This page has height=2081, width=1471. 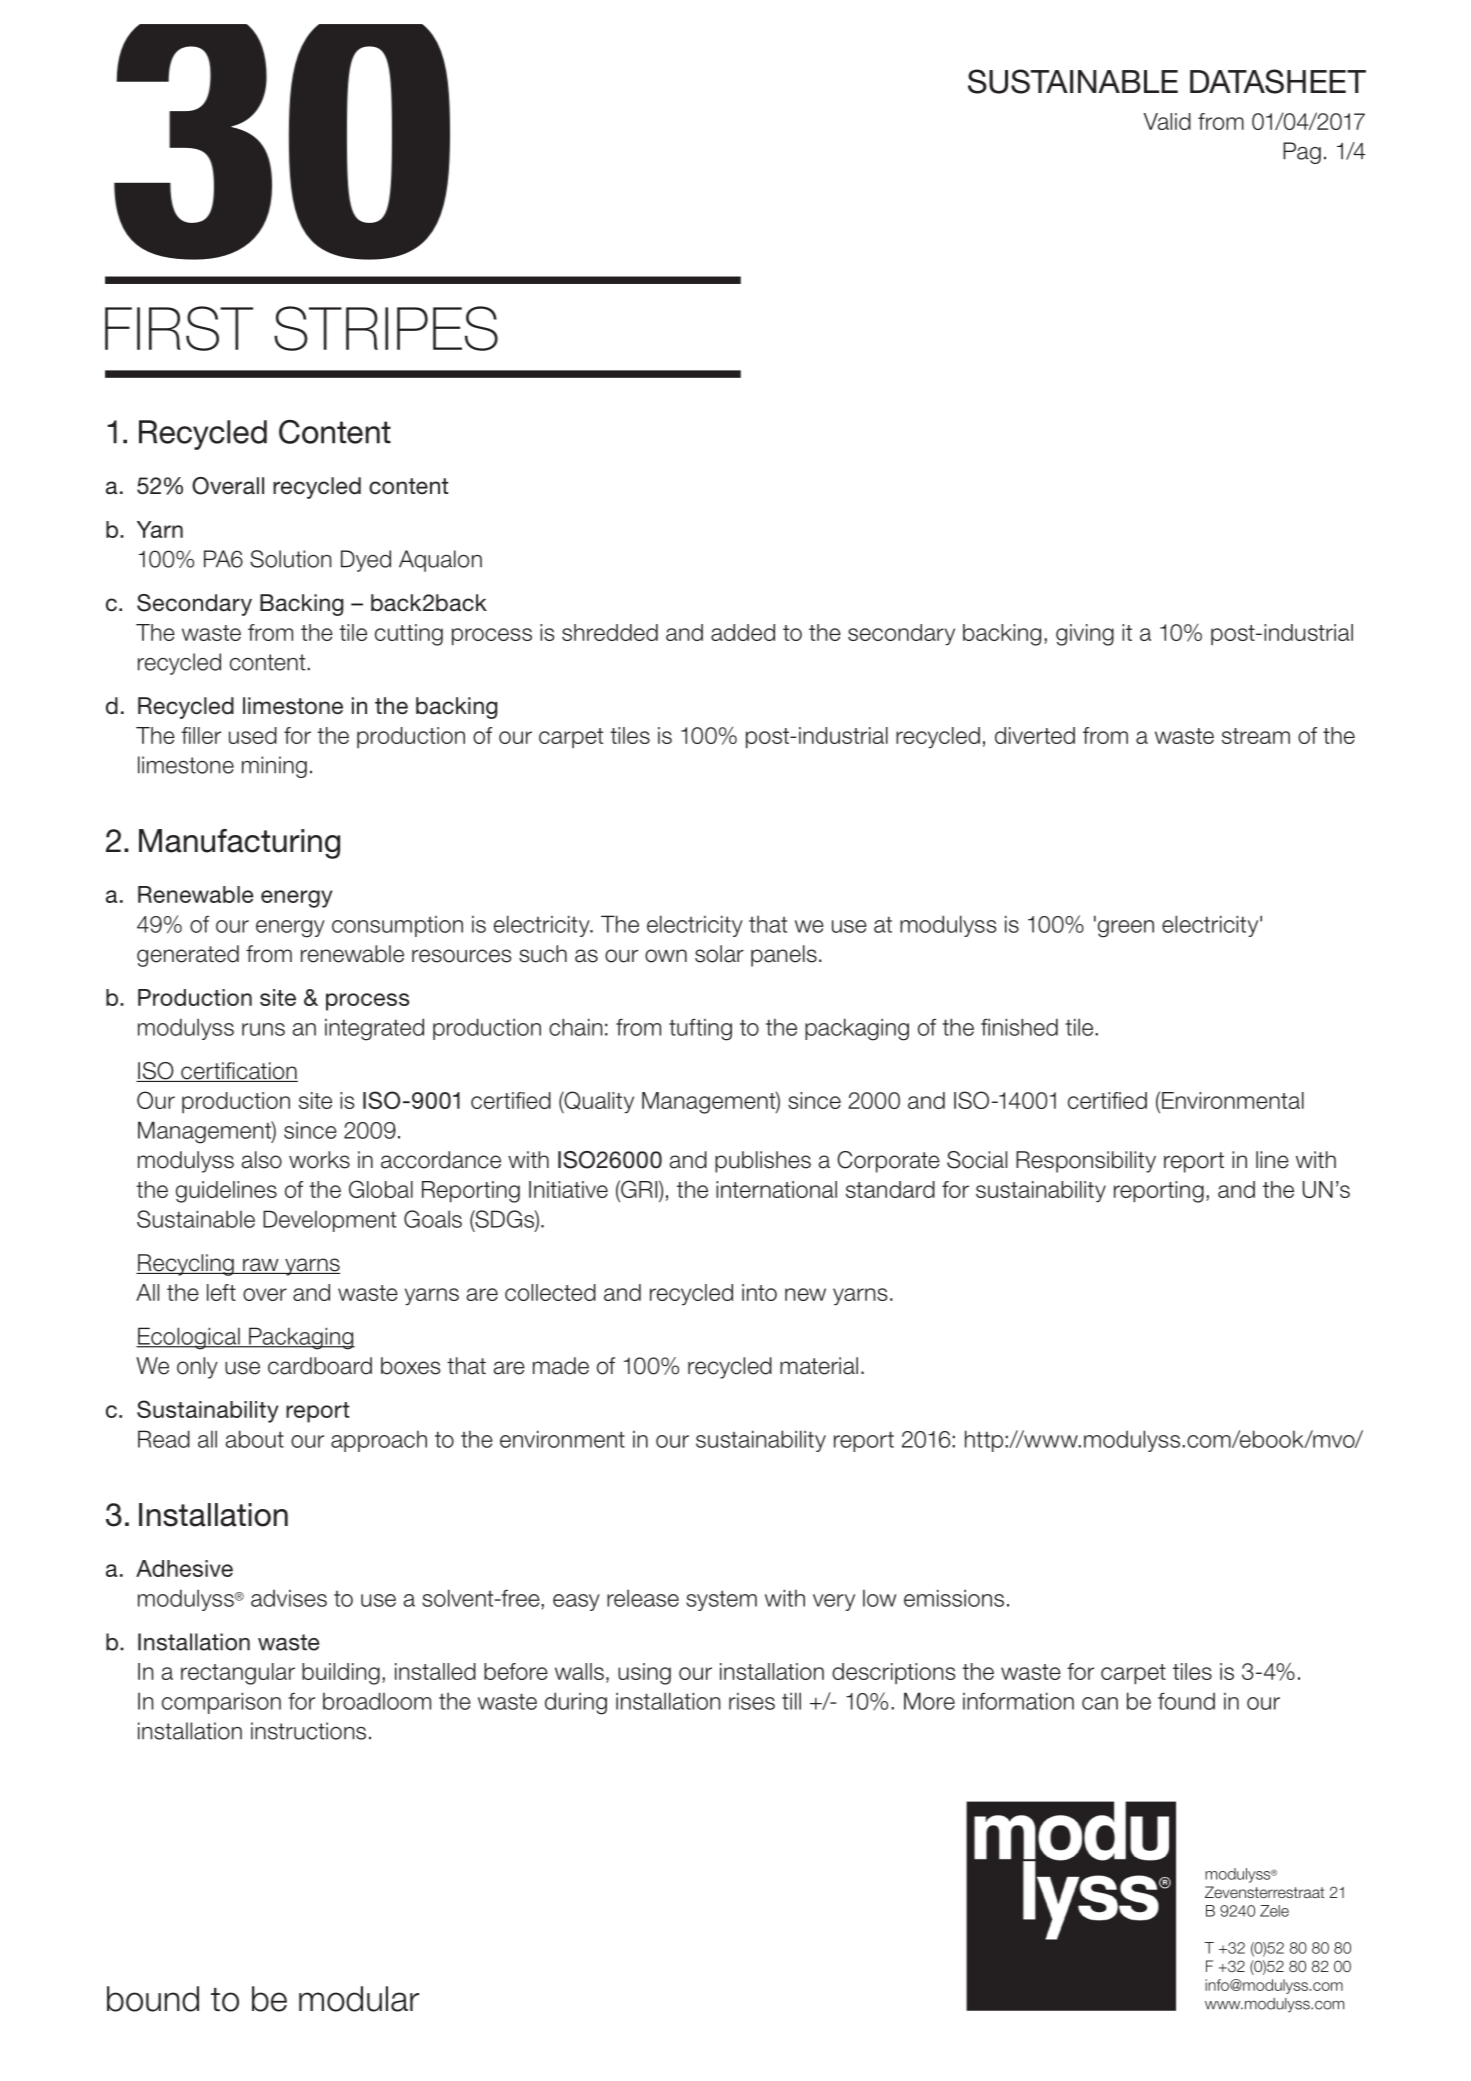 I want to click on modular, so click(x=359, y=1999).
